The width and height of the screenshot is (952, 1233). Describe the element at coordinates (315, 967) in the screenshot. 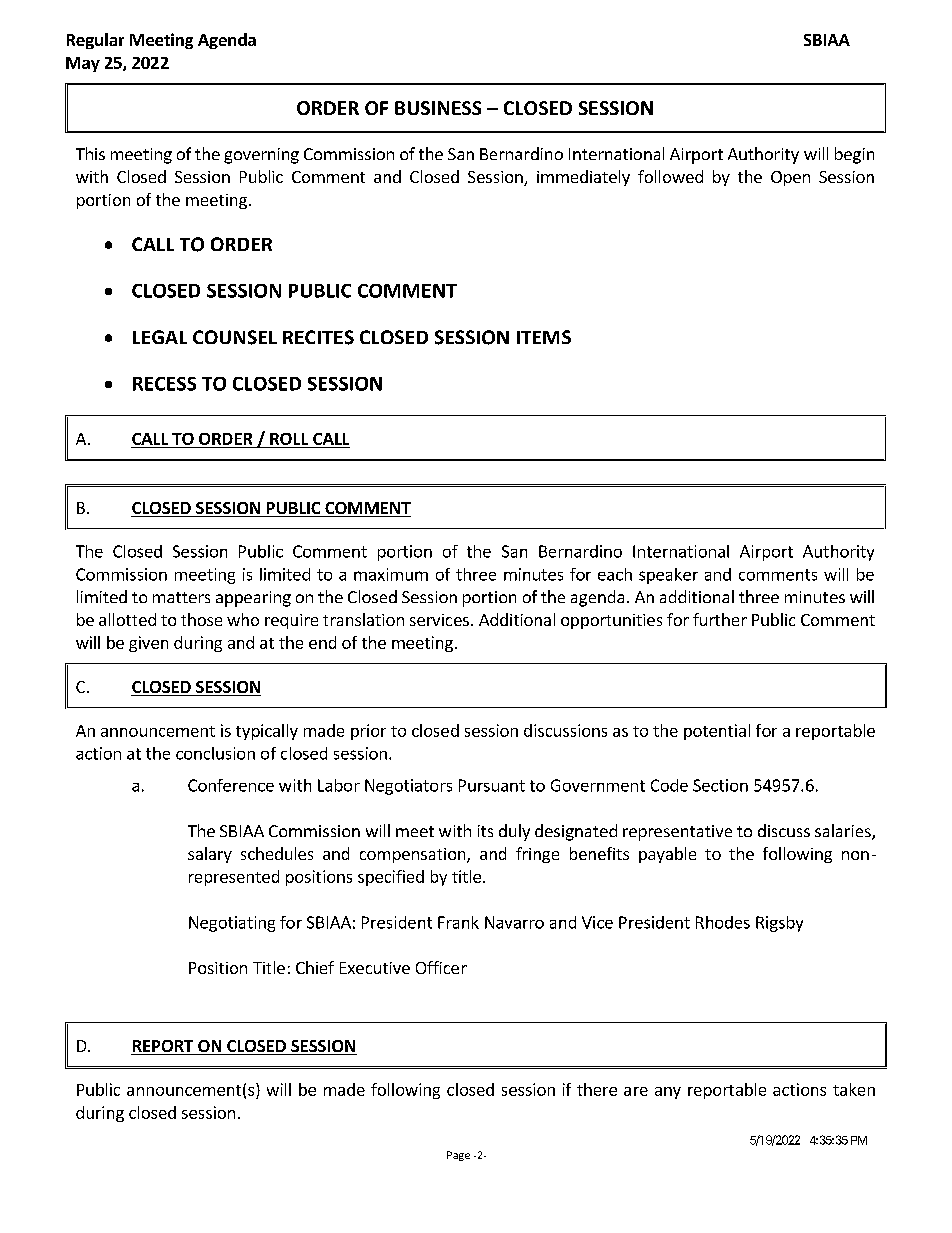

I see `Chief` at that location.
